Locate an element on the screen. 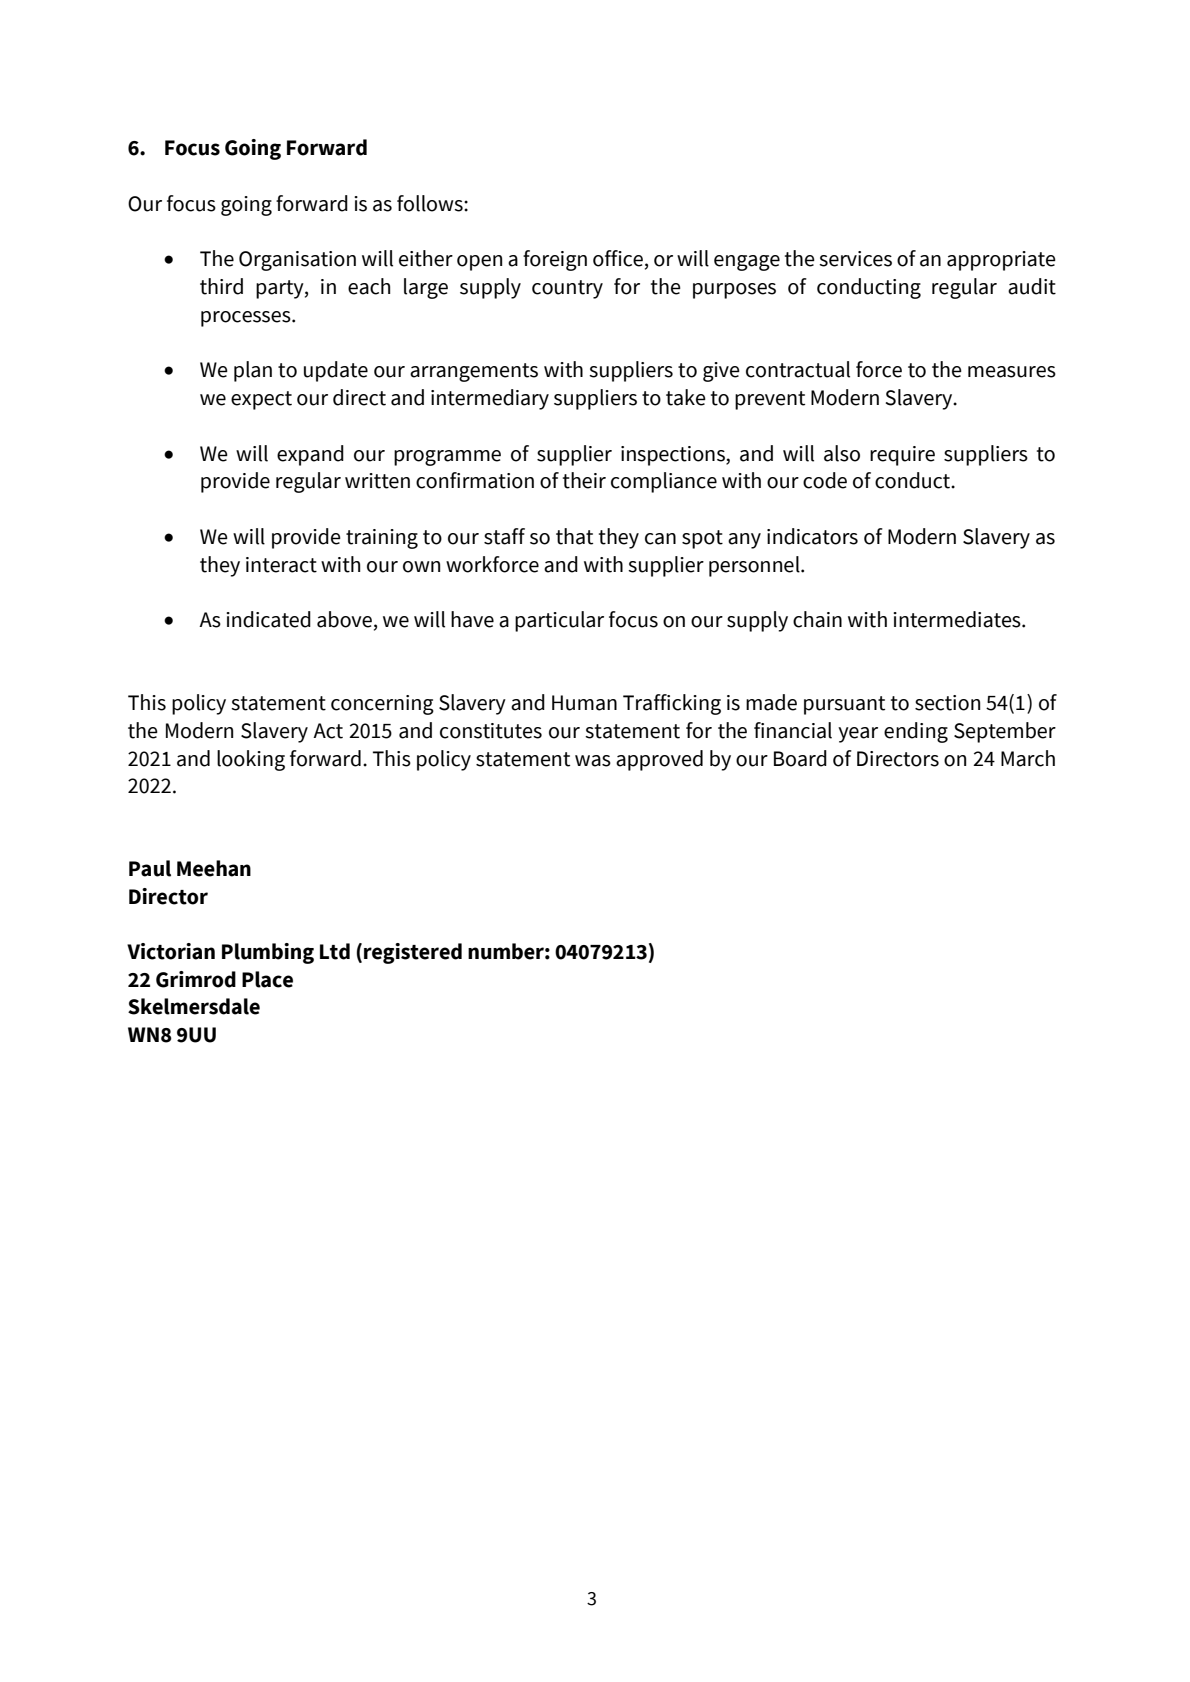 This screenshot has height=1682, width=1190. services is located at coordinates (855, 259).
